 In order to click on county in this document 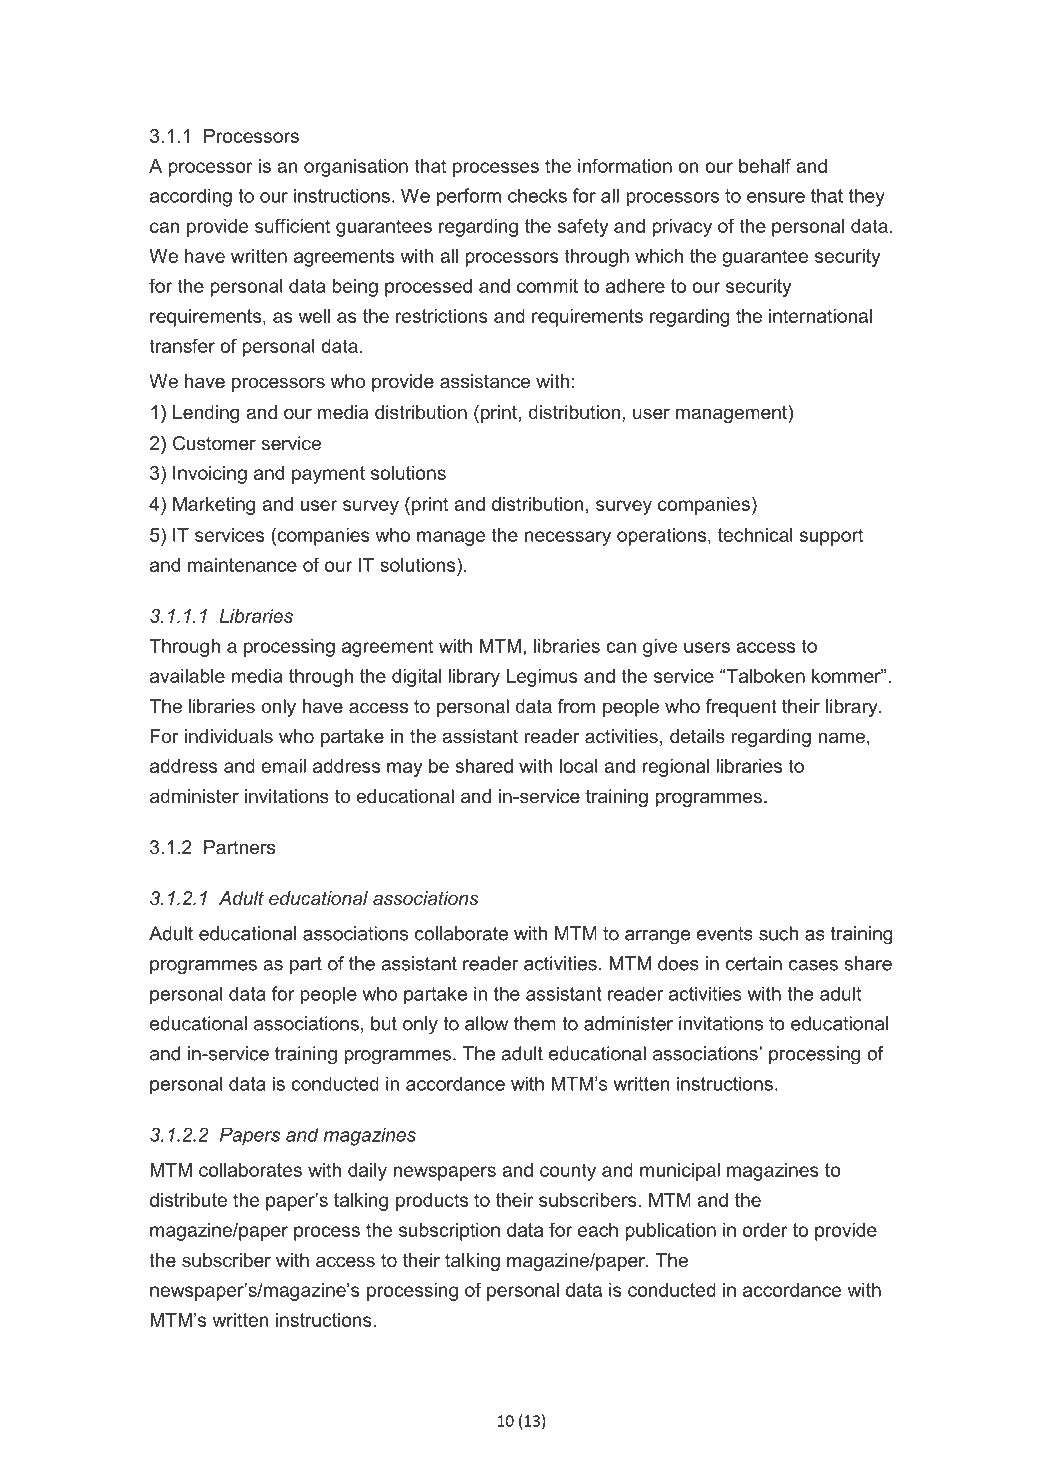, I will do `click(568, 1172)`.
